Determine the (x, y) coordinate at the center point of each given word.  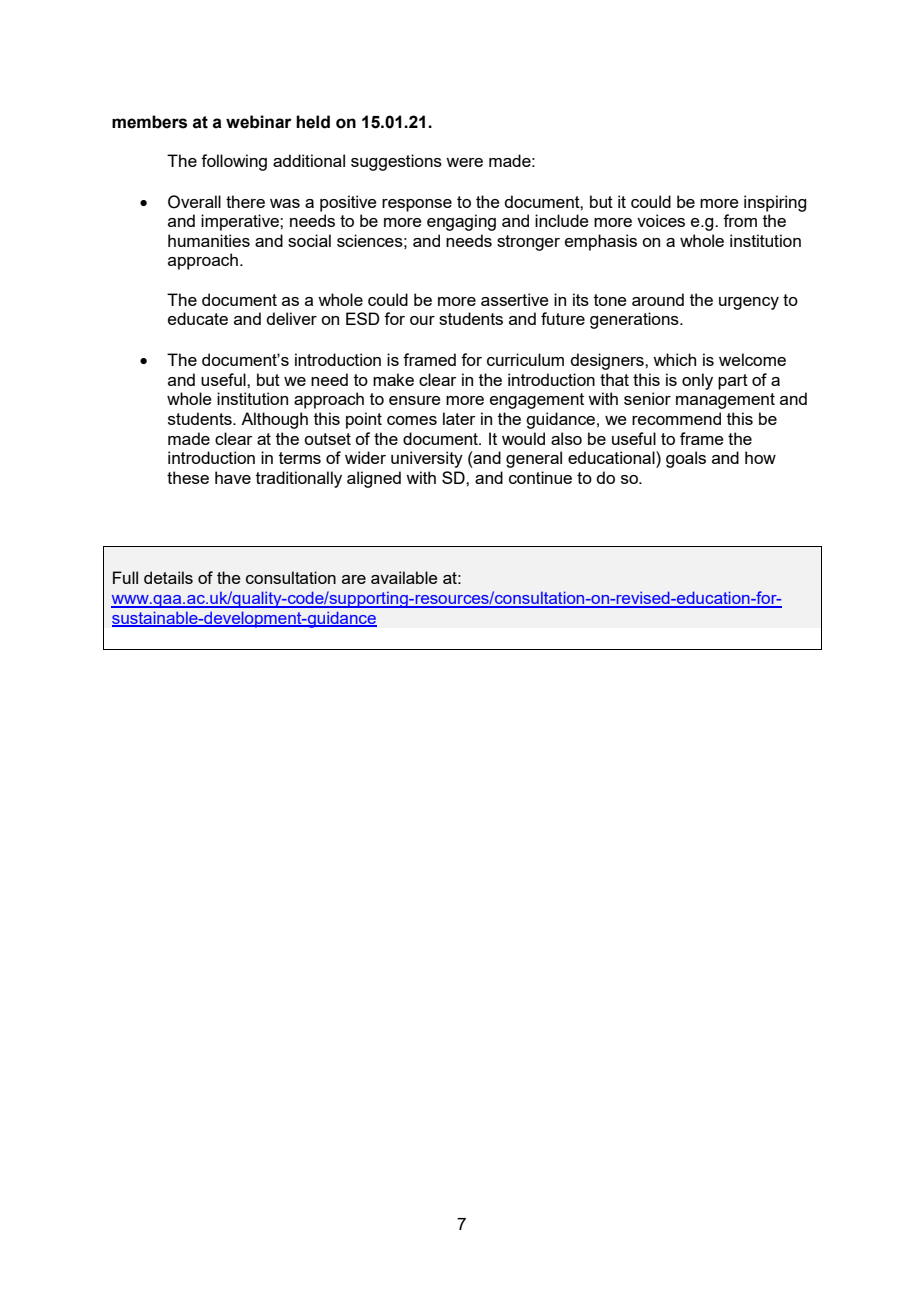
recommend (676, 418)
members (149, 122)
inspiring (775, 203)
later (459, 418)
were (464, 162)
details (168, 577)
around (658, 299)
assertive (515, 299)
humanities (209, 240)
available (404, 577)
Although (274, 420)
